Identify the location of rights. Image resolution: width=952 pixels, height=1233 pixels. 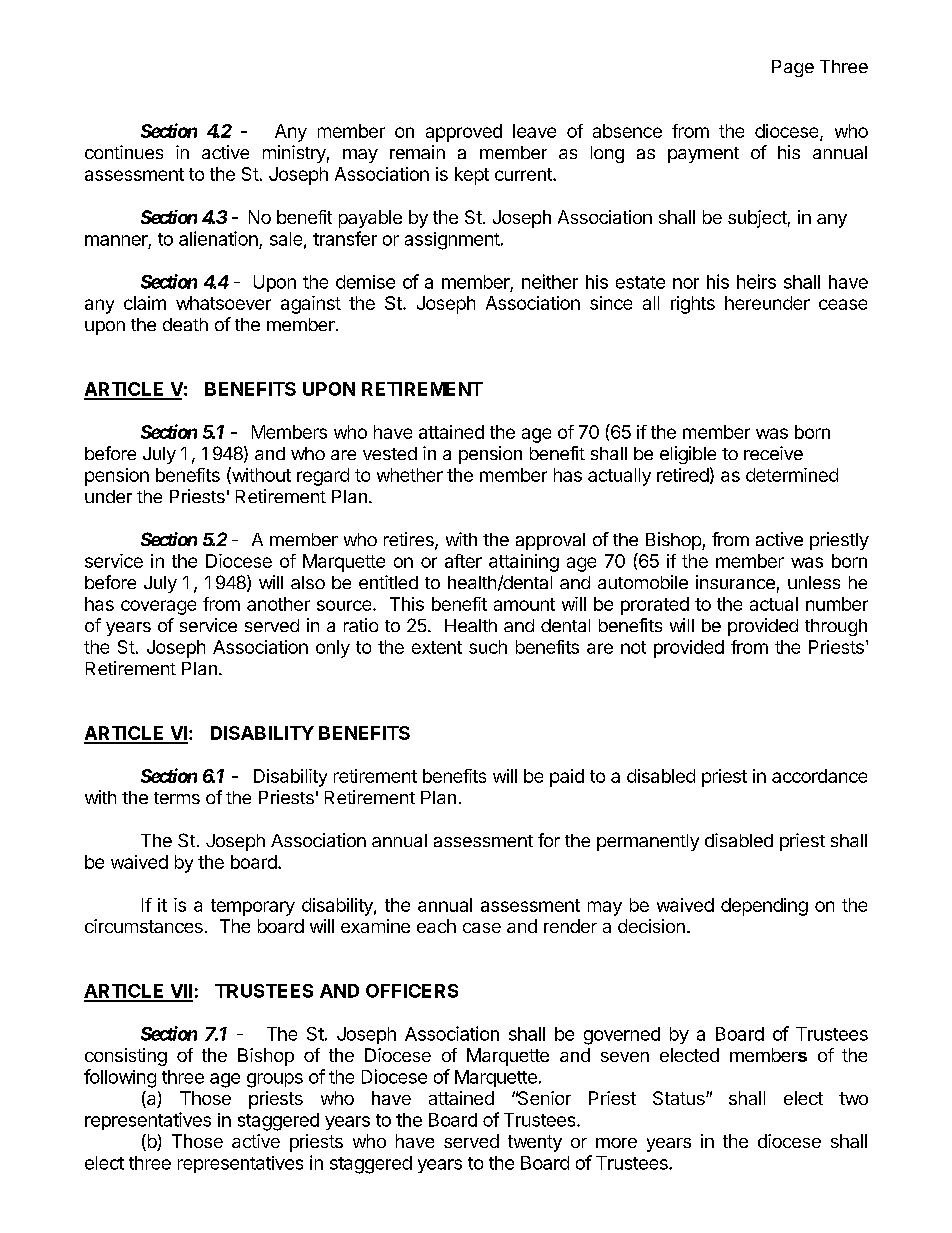
(693, 305).
